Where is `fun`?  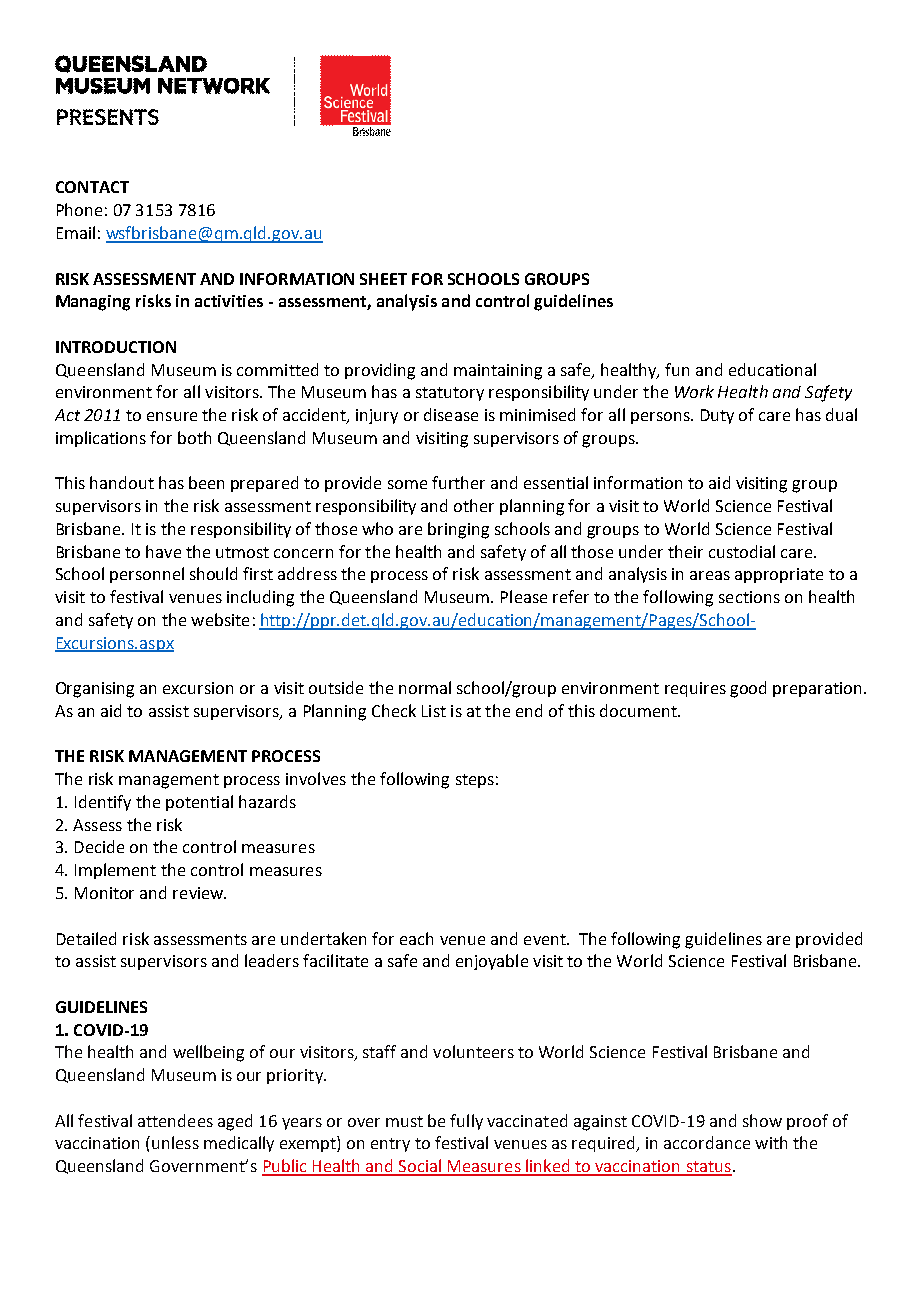 fun is located at coordinates (677, 369).
